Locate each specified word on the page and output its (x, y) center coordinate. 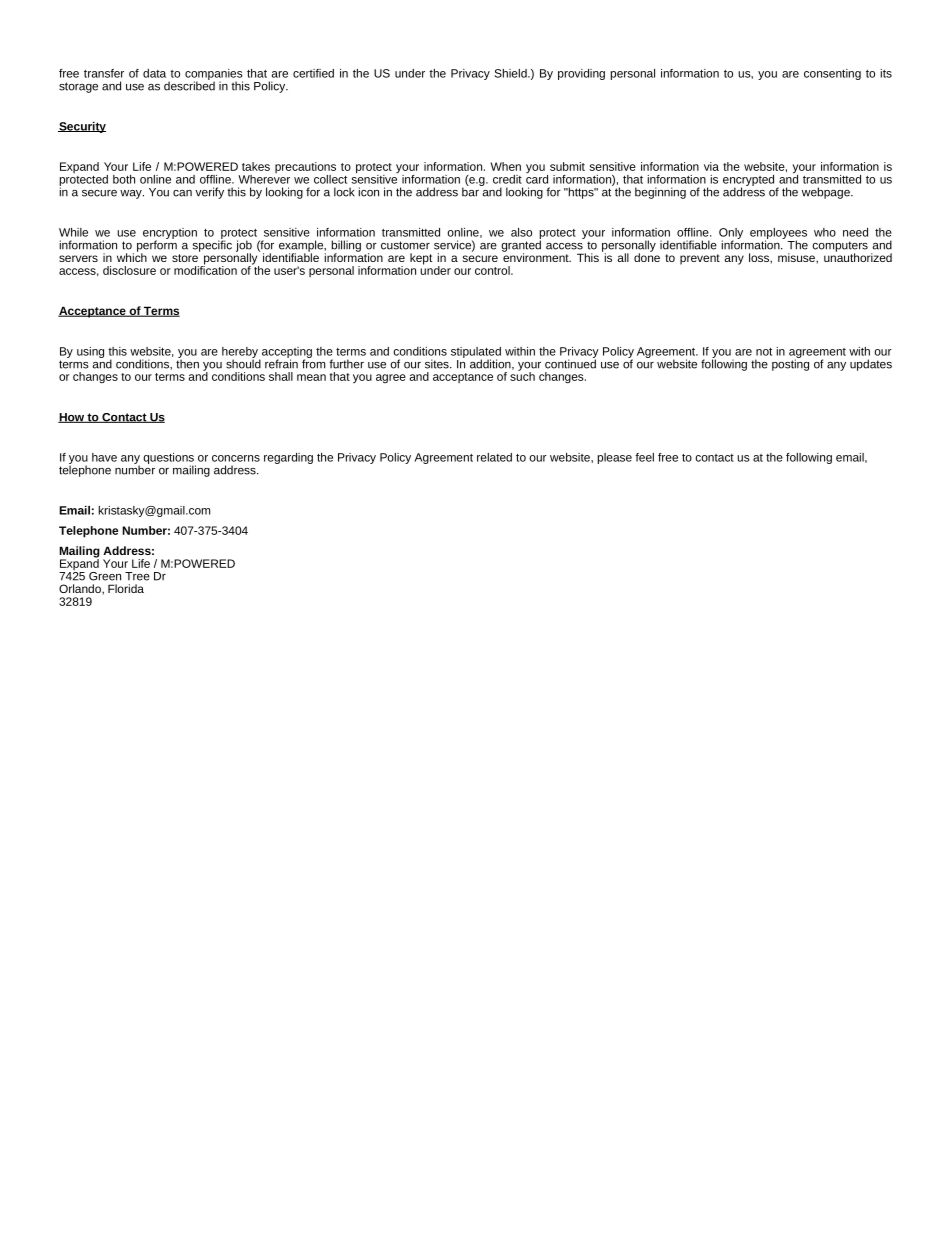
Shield (512, 73)
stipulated (476, 353)
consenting (832, 74)
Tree (137, 576)
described (189, 85)
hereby (241, 353)
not (764, 352)
